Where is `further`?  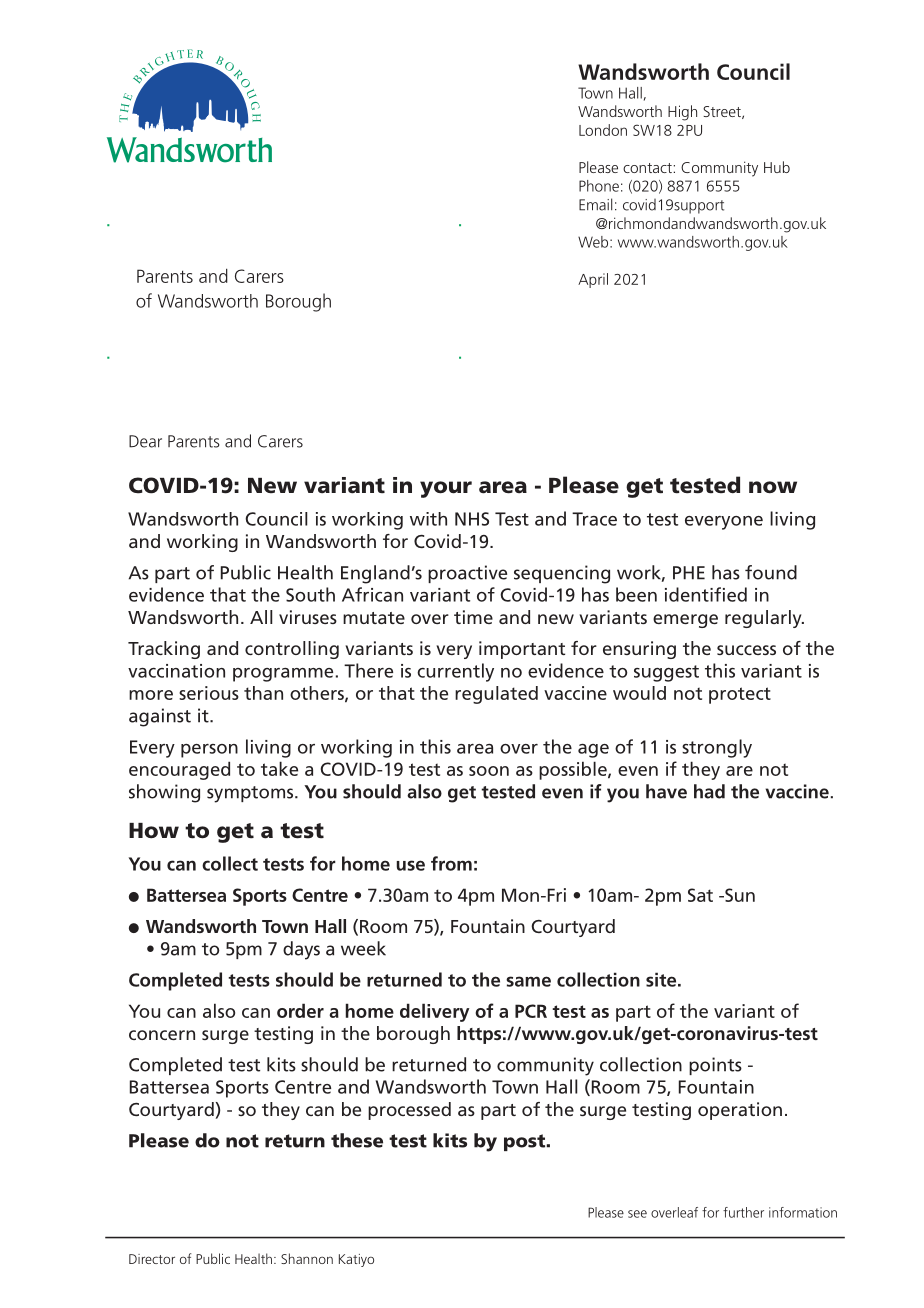 further is located at coordinates (743, 1212).
